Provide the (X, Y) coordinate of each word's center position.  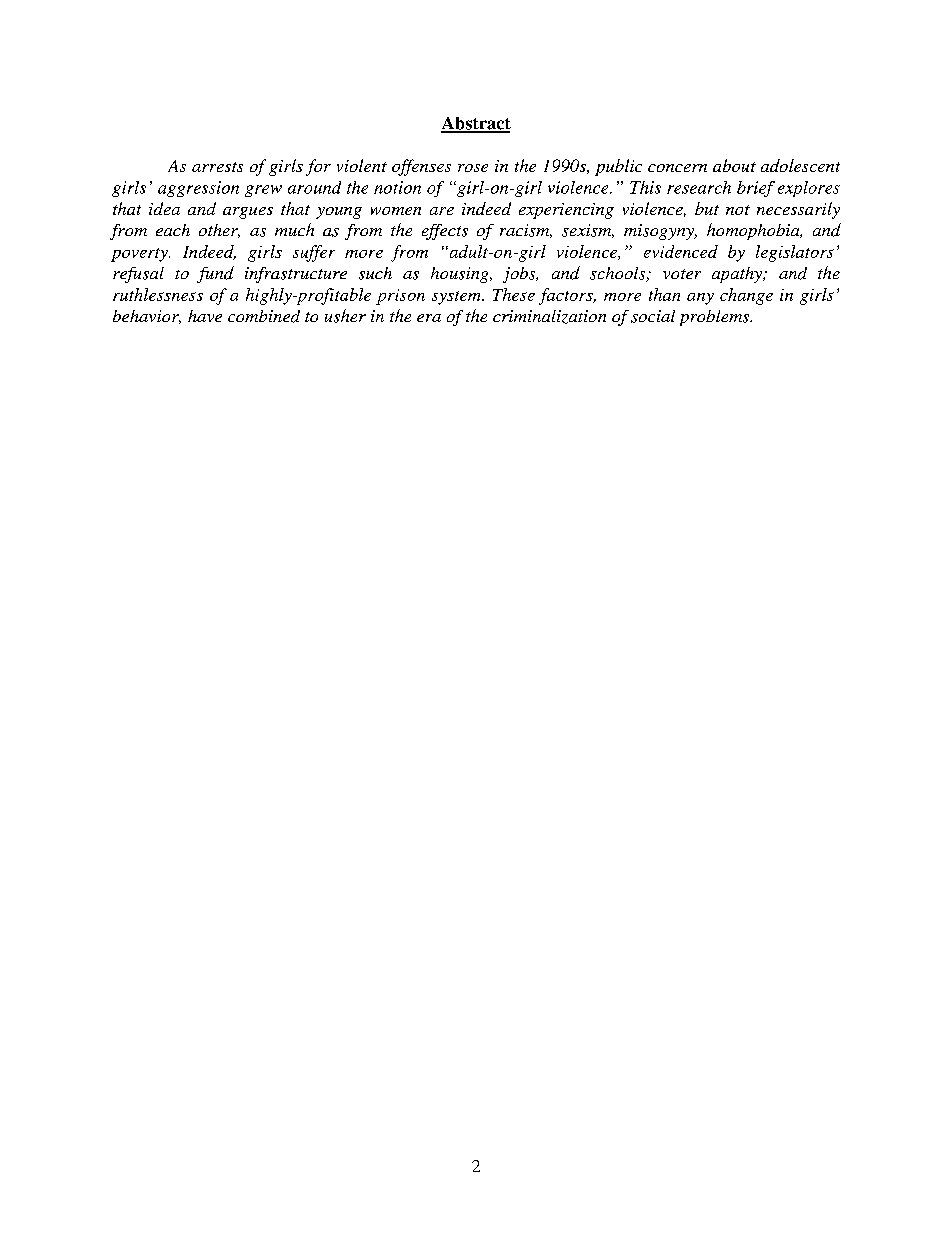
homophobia (754, 231)
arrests (217, 167)
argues (248, 213)
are (442, 211)
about (734, 165)
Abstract (476, 124)
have (205, 316)
